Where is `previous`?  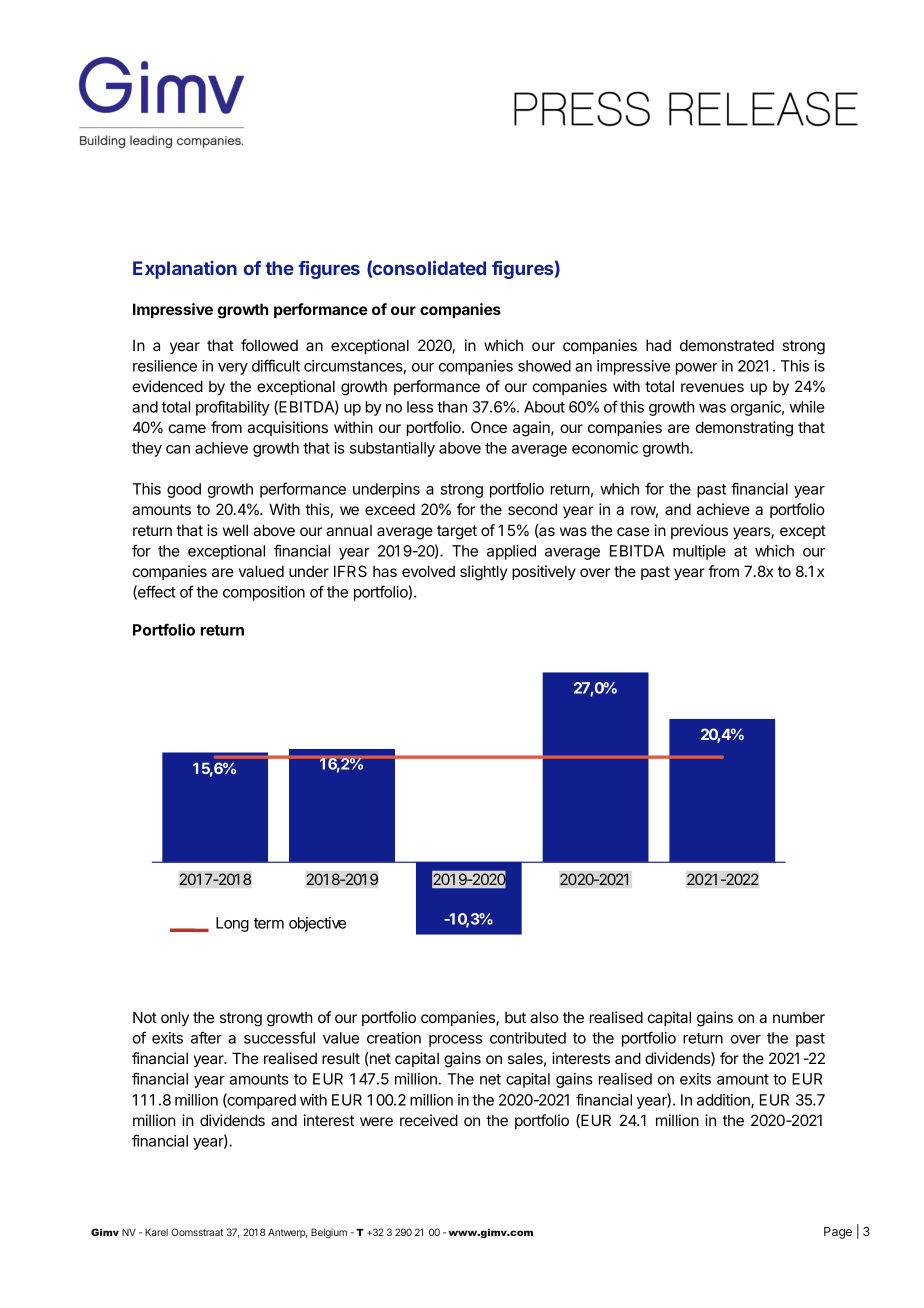
previous is located at coordinates (699, 531).
